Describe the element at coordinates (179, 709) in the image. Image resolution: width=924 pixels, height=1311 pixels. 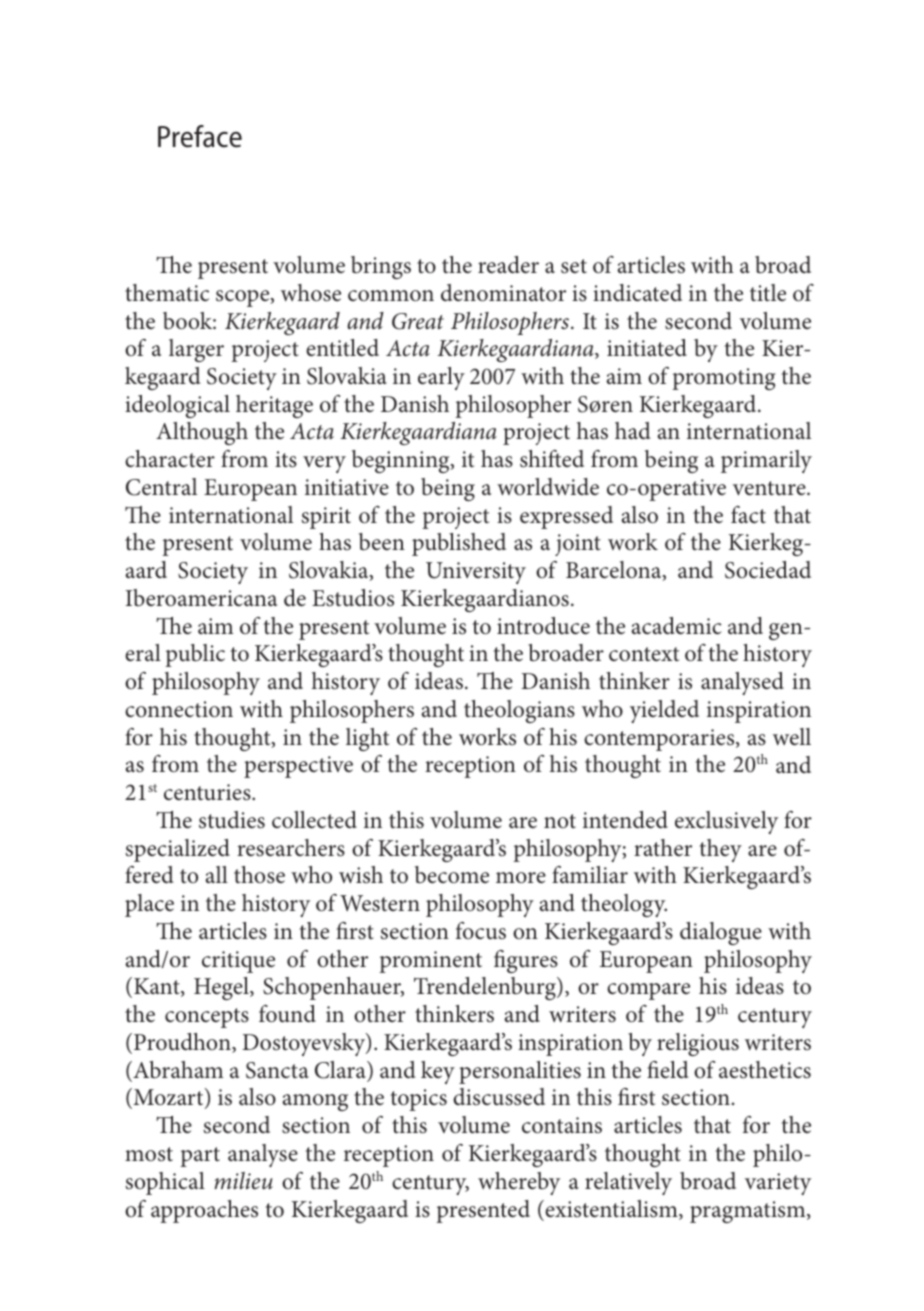
I see `connection` at that location.
